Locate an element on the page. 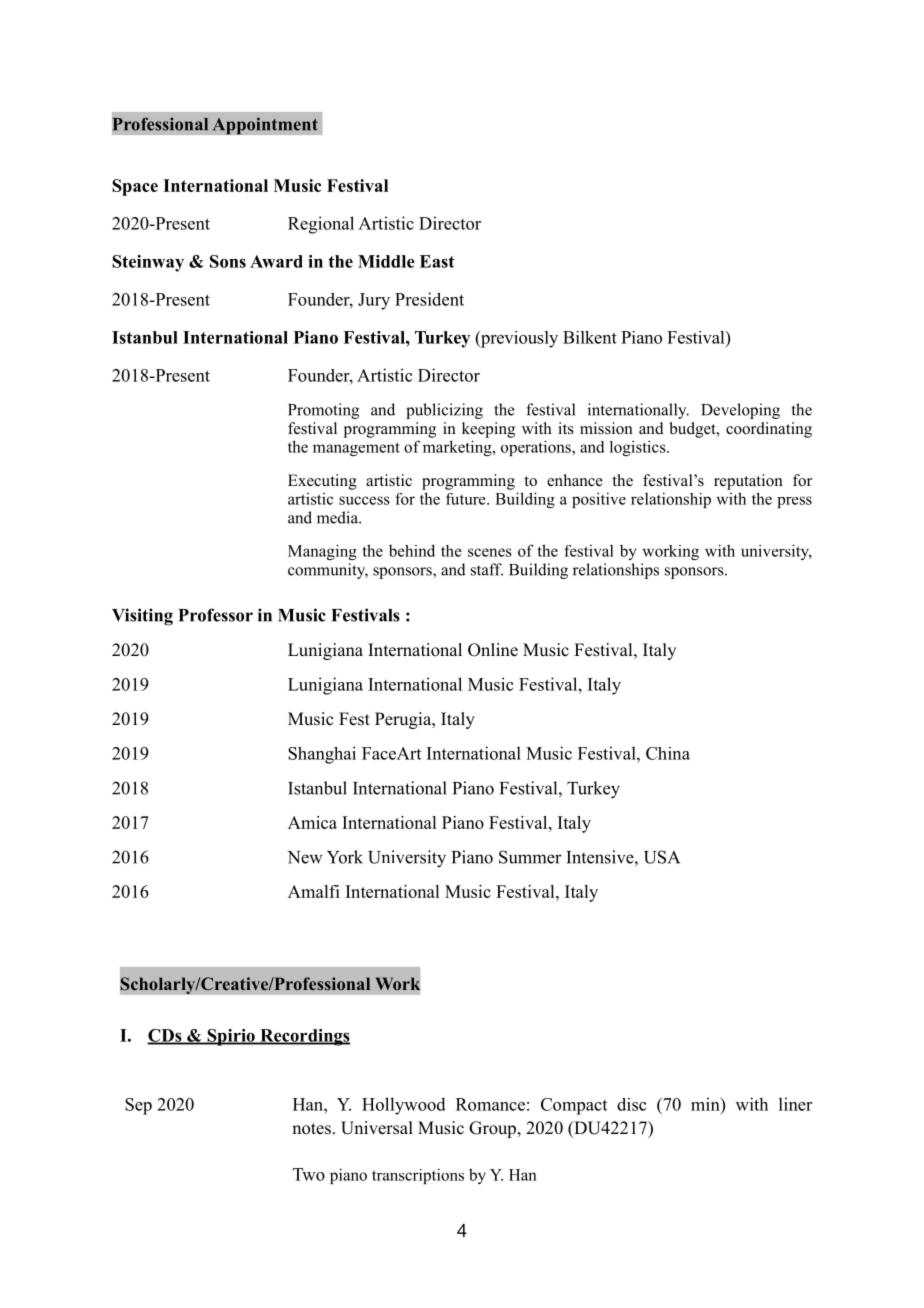 The height and width of the document is (1308, 924). China is located at coordinates (668, 753).
